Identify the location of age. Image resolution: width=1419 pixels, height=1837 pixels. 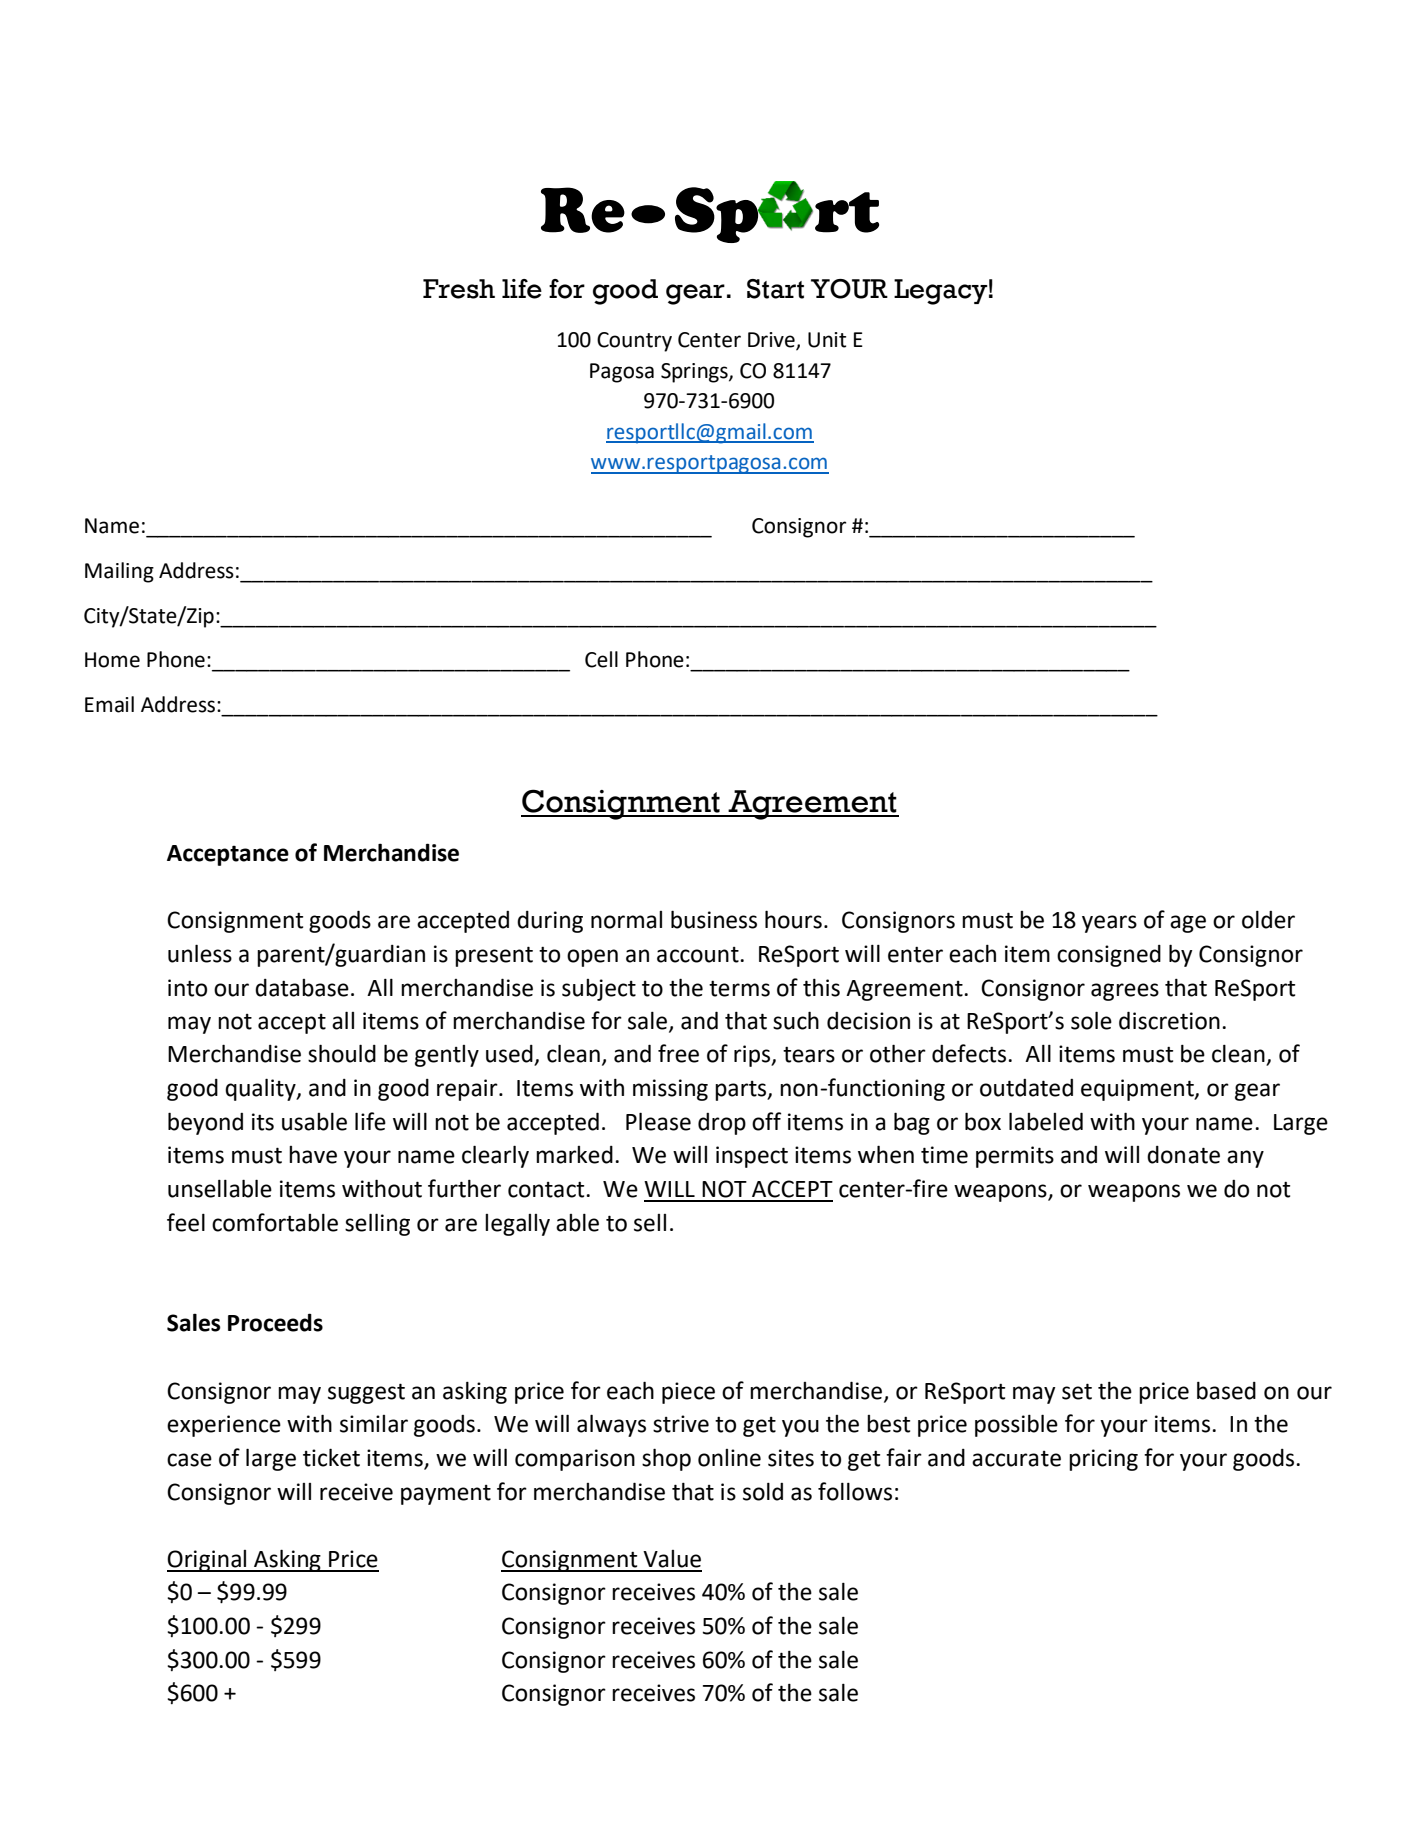
(1188, 924).
